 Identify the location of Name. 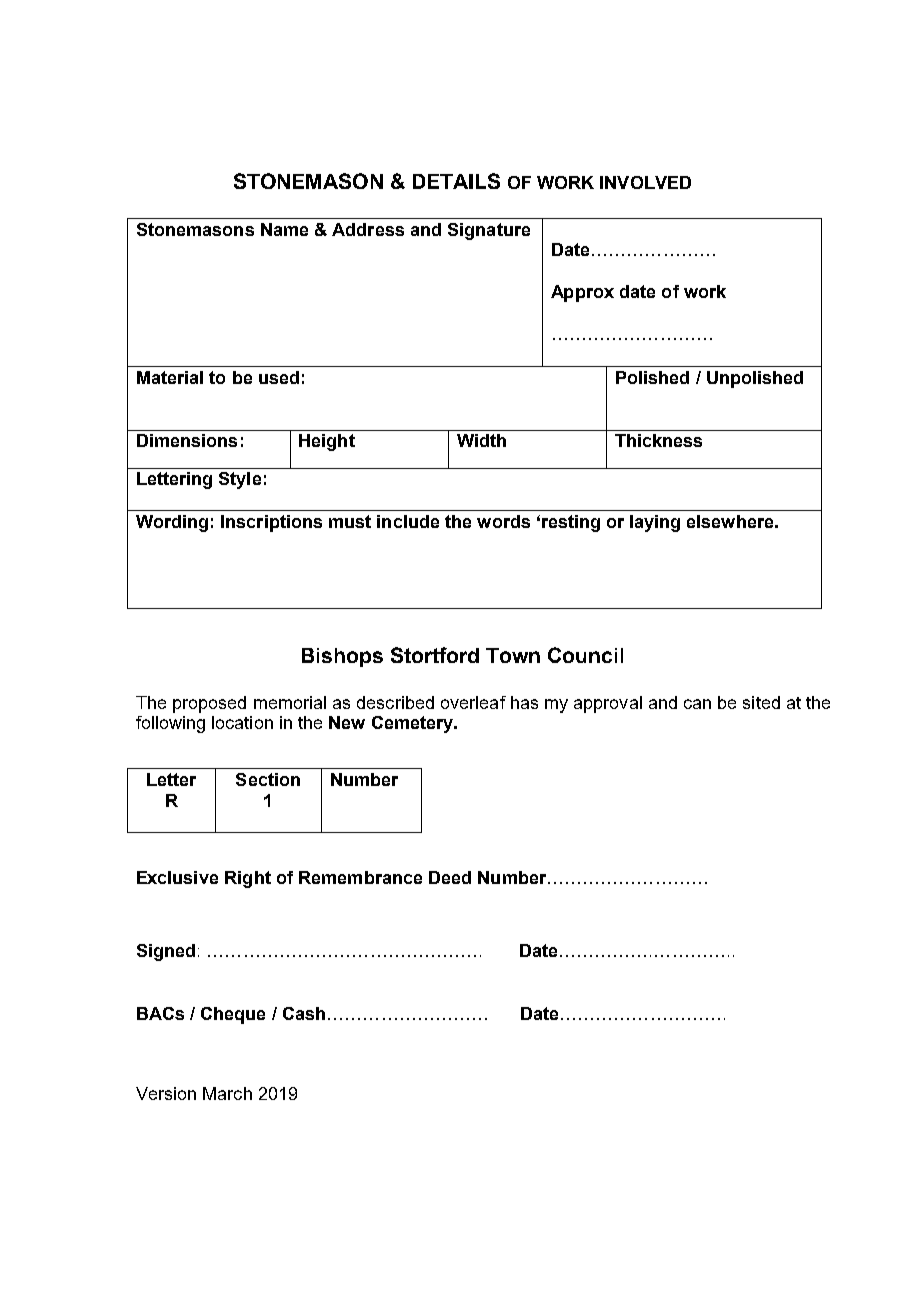
(284, 229).
